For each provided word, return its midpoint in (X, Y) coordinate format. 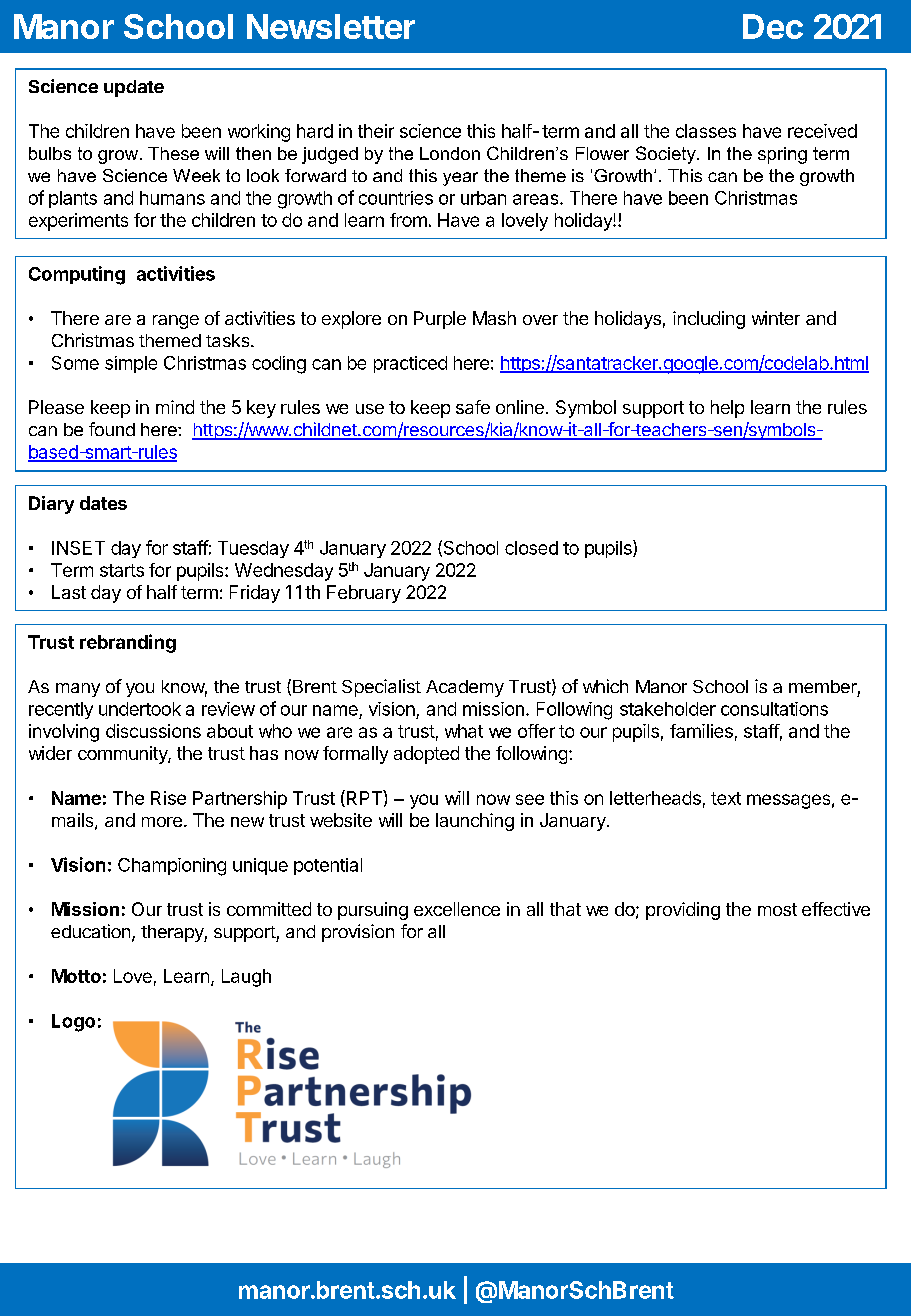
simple (131, 364)
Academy (465, 688)
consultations (774, 709)
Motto (76, 976)
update (134, 88)
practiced (410, 364)
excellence (457, 909)
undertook (140, 709)
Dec (773, 26)
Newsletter (331, 26)
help (727, 409)
